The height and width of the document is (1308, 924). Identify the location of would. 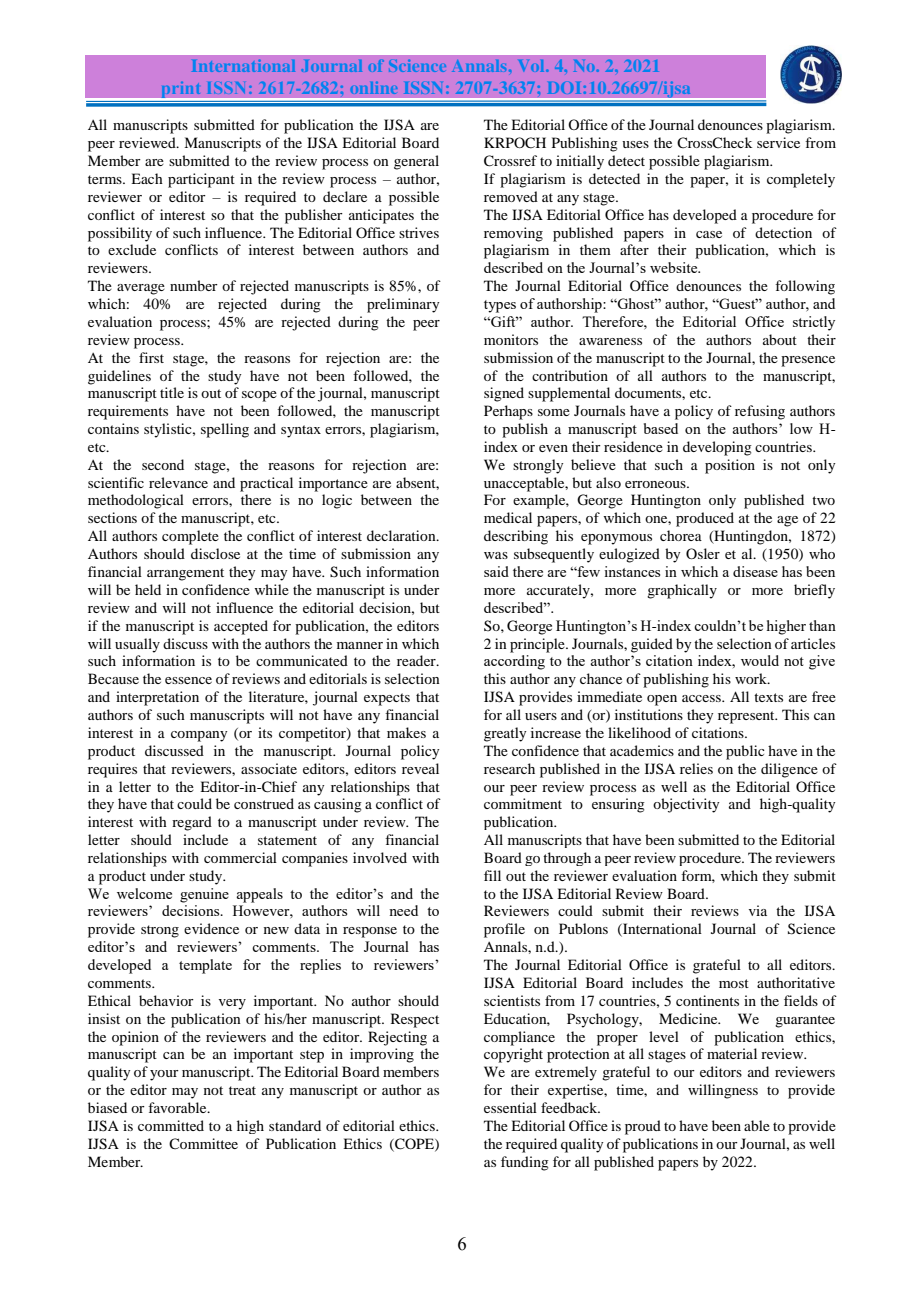
(760, 660).
